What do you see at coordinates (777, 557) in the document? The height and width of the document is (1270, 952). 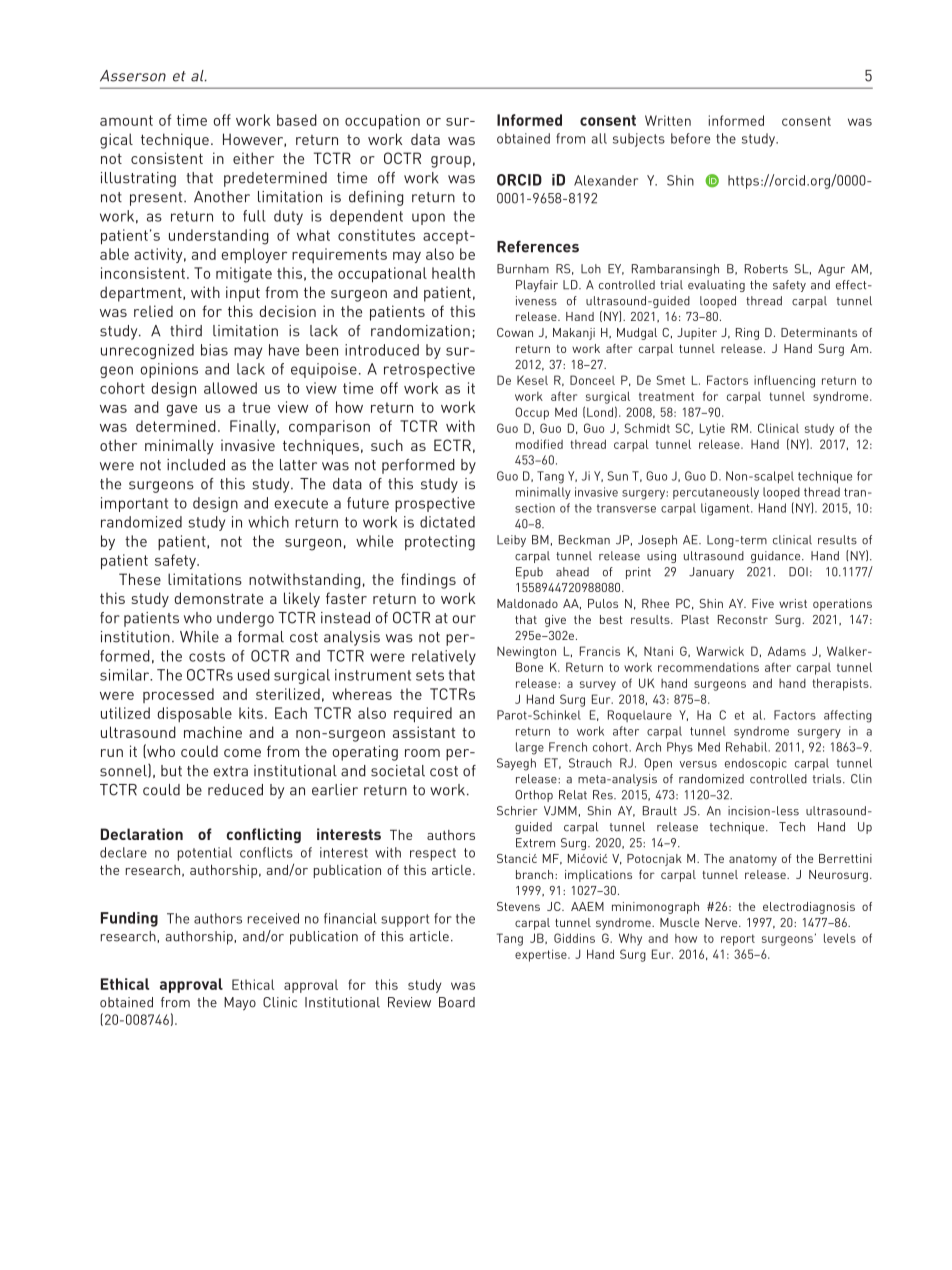 I see `guidance` at bounding box center [777, 557].
